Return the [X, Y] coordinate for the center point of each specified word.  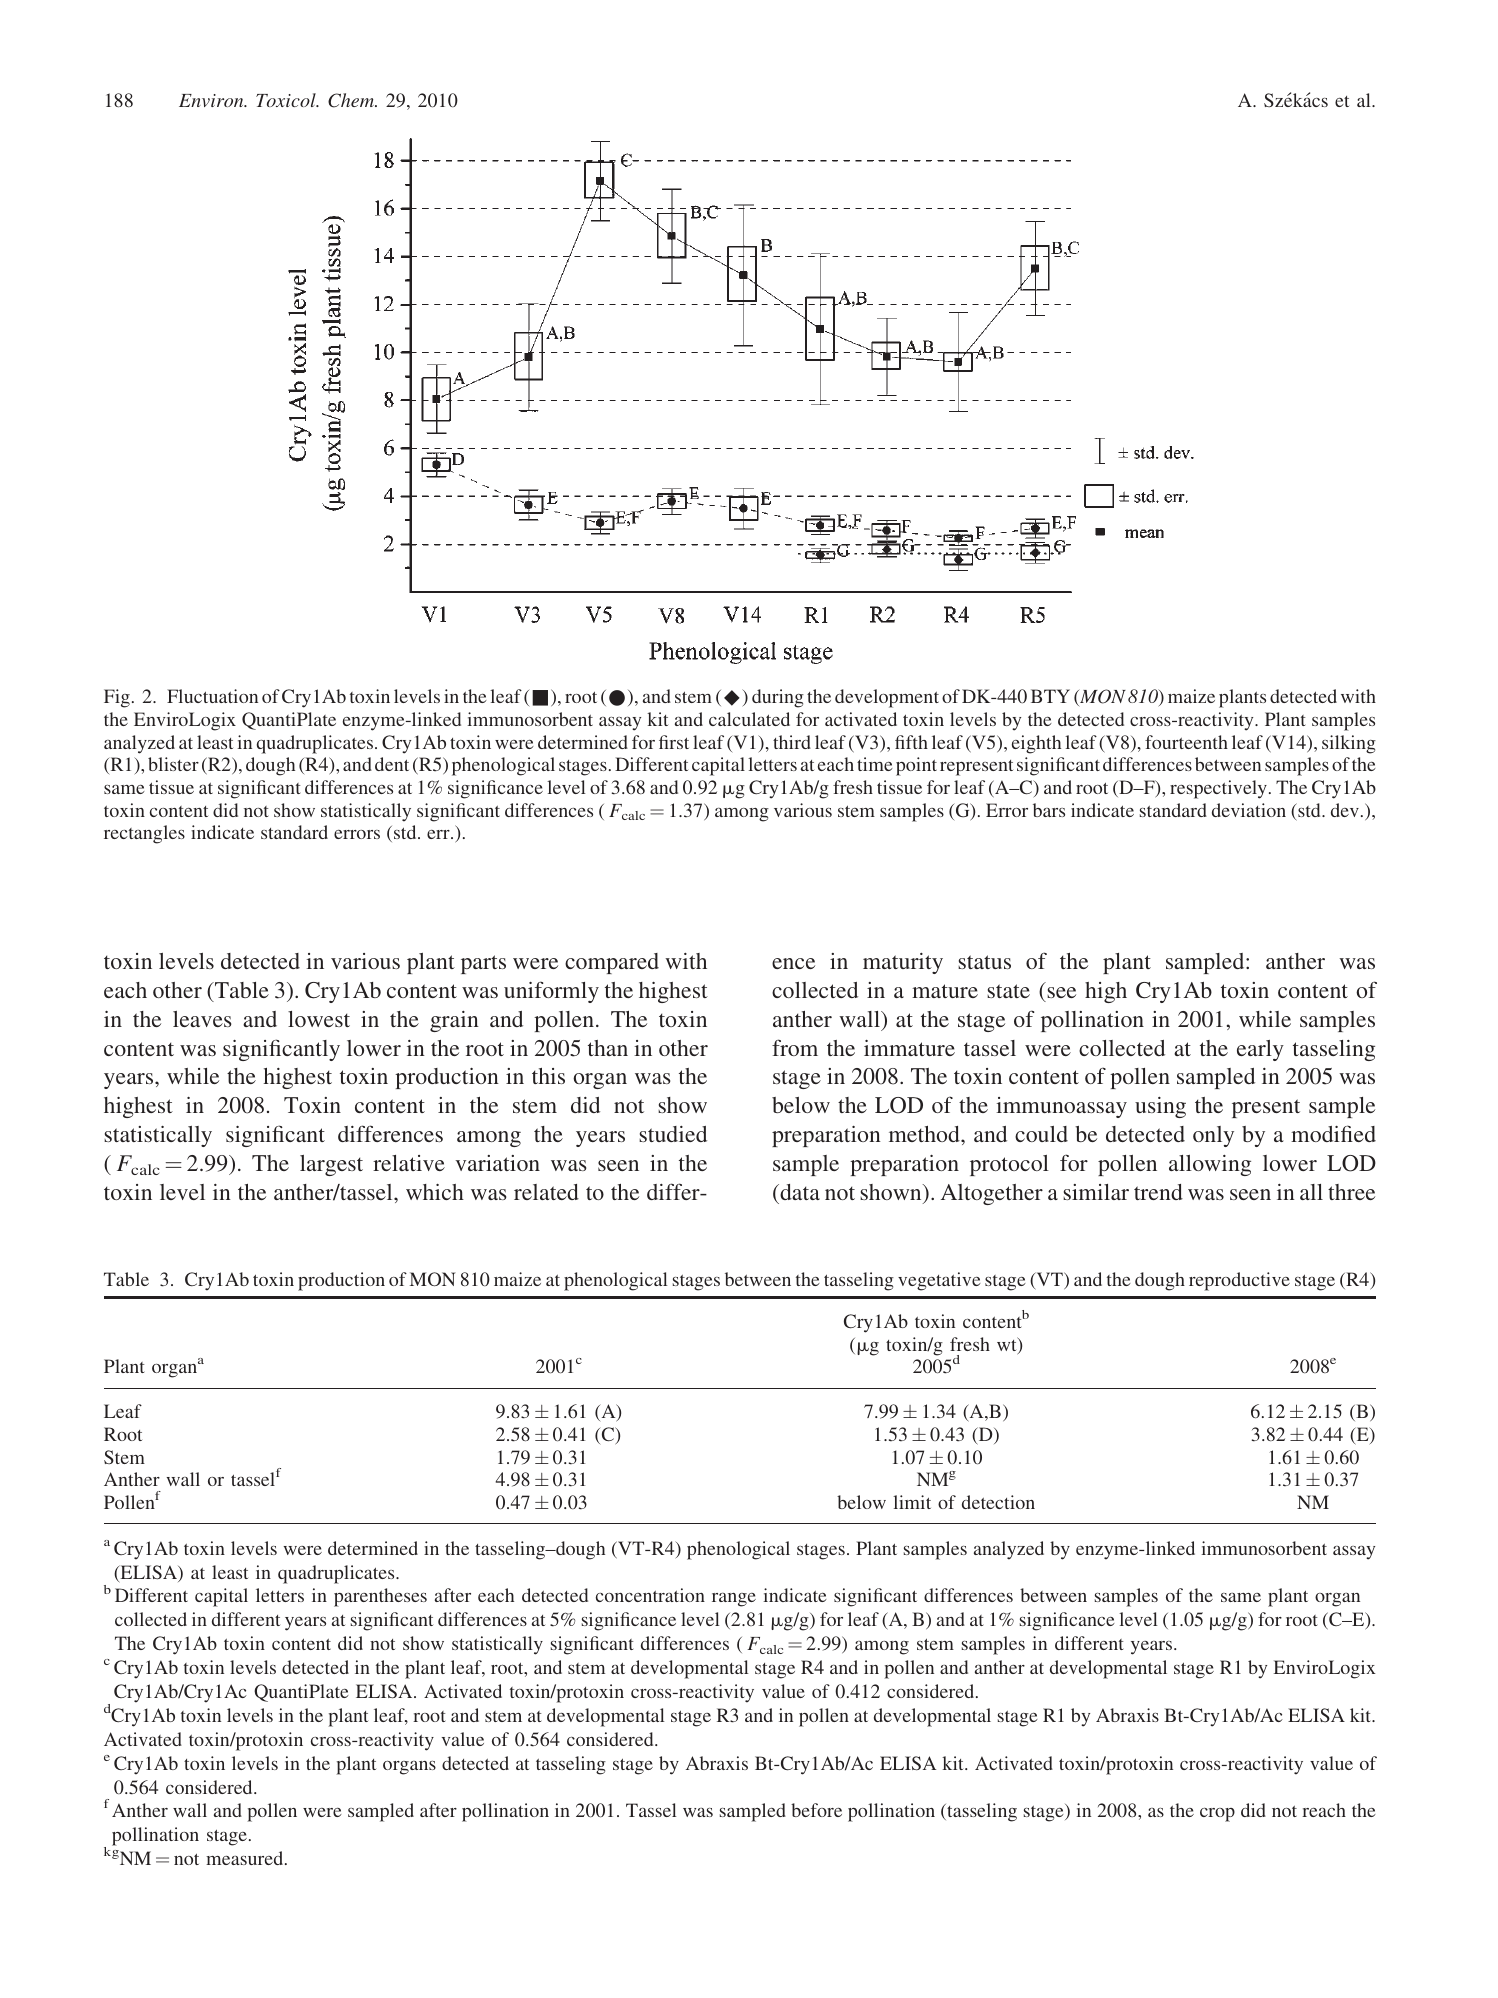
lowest [319, 1019]
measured [246, 1858]
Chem [352, 100]
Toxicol [287, 100]
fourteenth [1186, 742]
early [1260, 1050]
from [795, 1047]
